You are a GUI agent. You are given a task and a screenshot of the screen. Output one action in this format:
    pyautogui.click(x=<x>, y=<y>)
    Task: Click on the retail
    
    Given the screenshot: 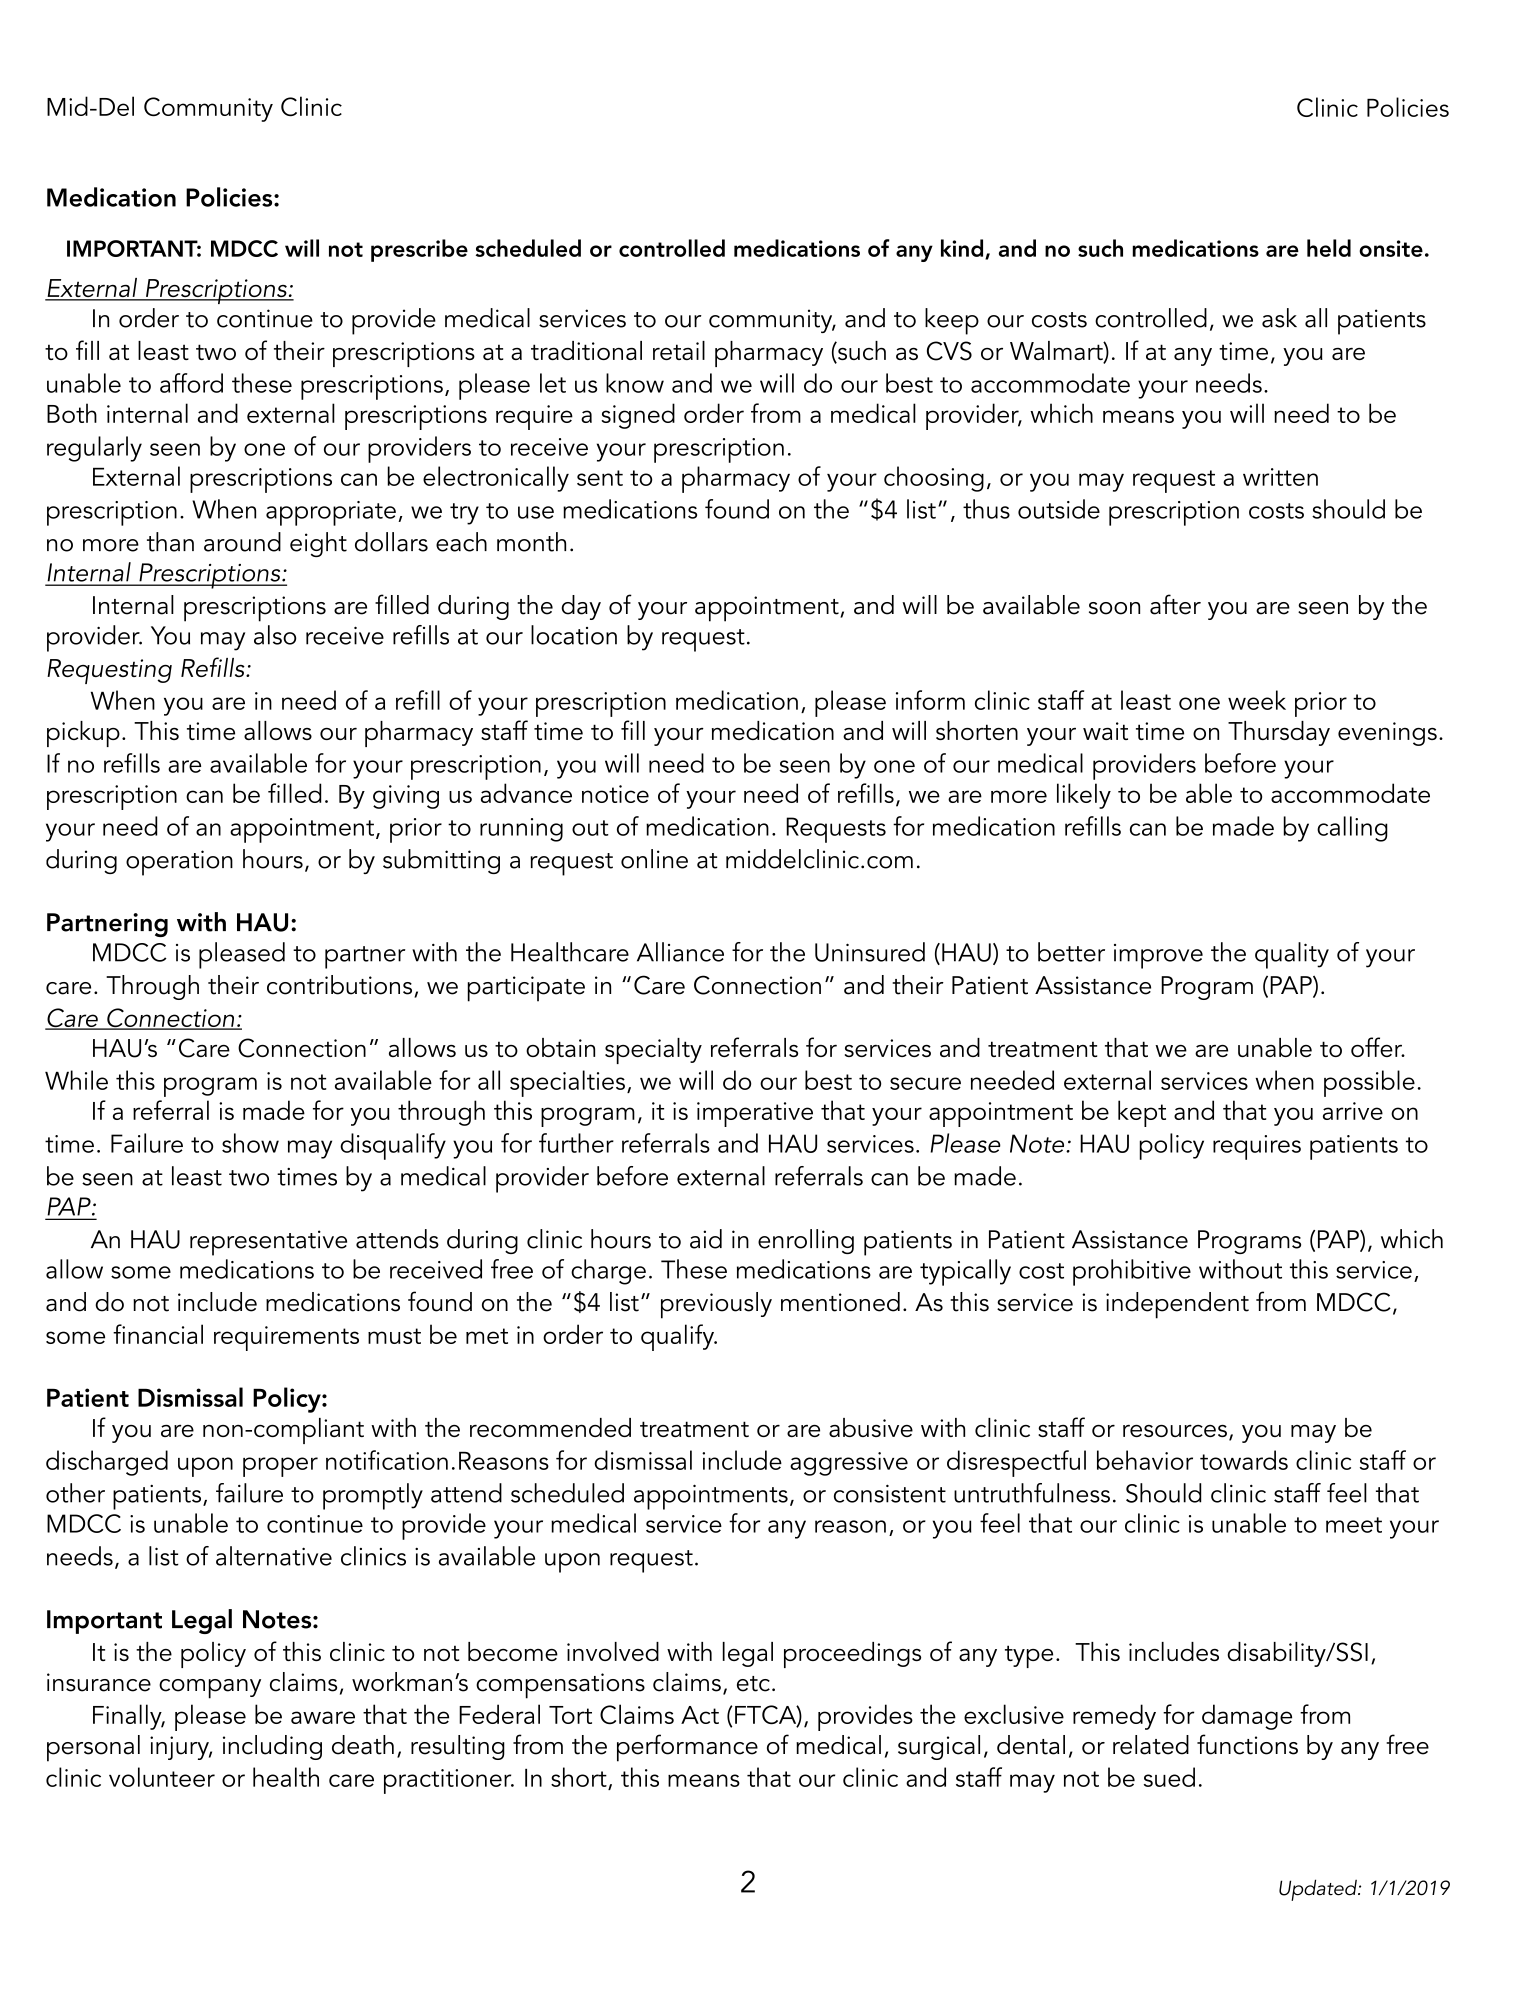 What is the action you would take?
    pyautogui.click(x=679, y=350)
